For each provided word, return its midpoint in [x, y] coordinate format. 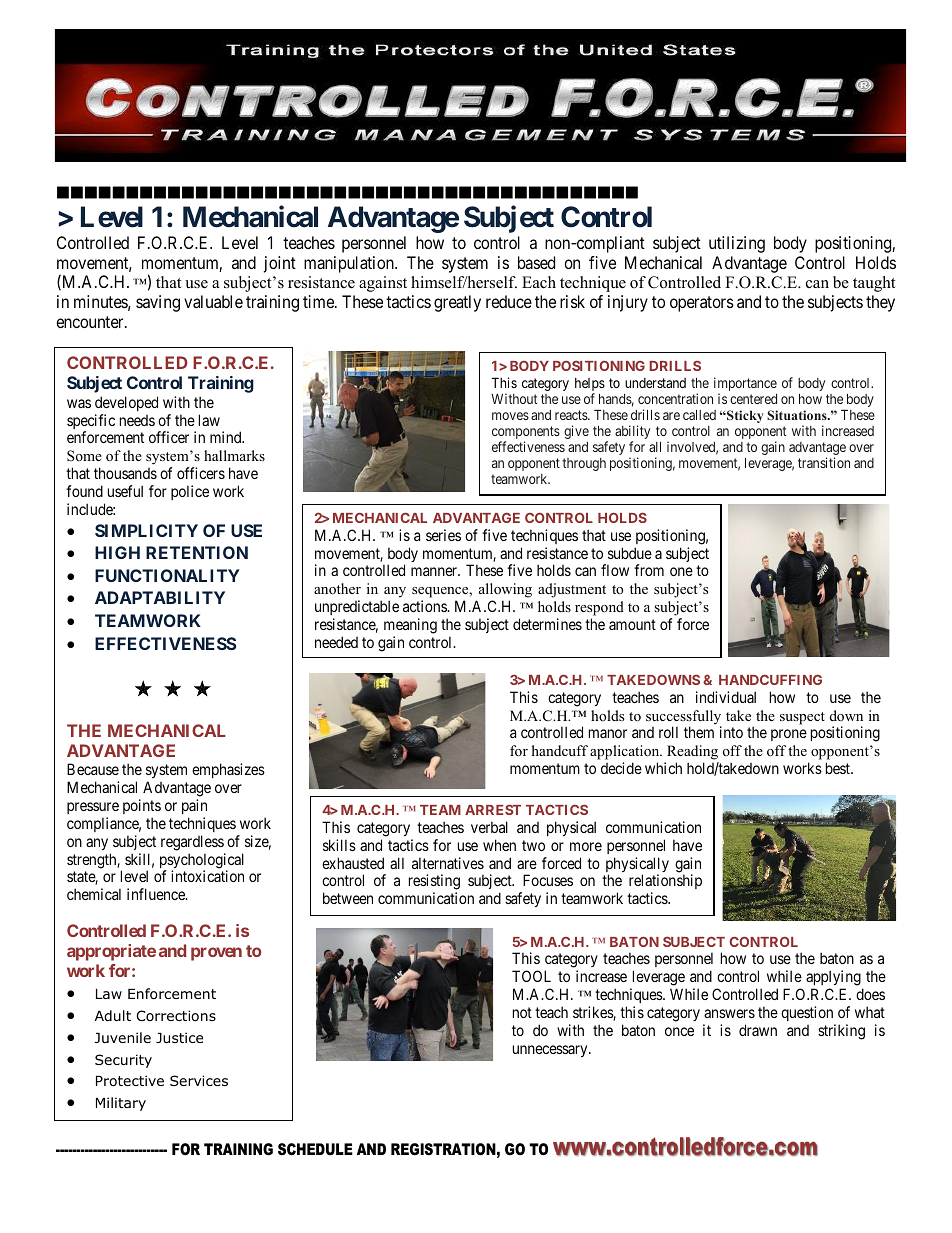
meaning [410, 627]
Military [121, 1104]
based [536, 262]
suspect [802, 718]
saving [158, 303]
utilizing [737, 244]
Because [93, 769]
